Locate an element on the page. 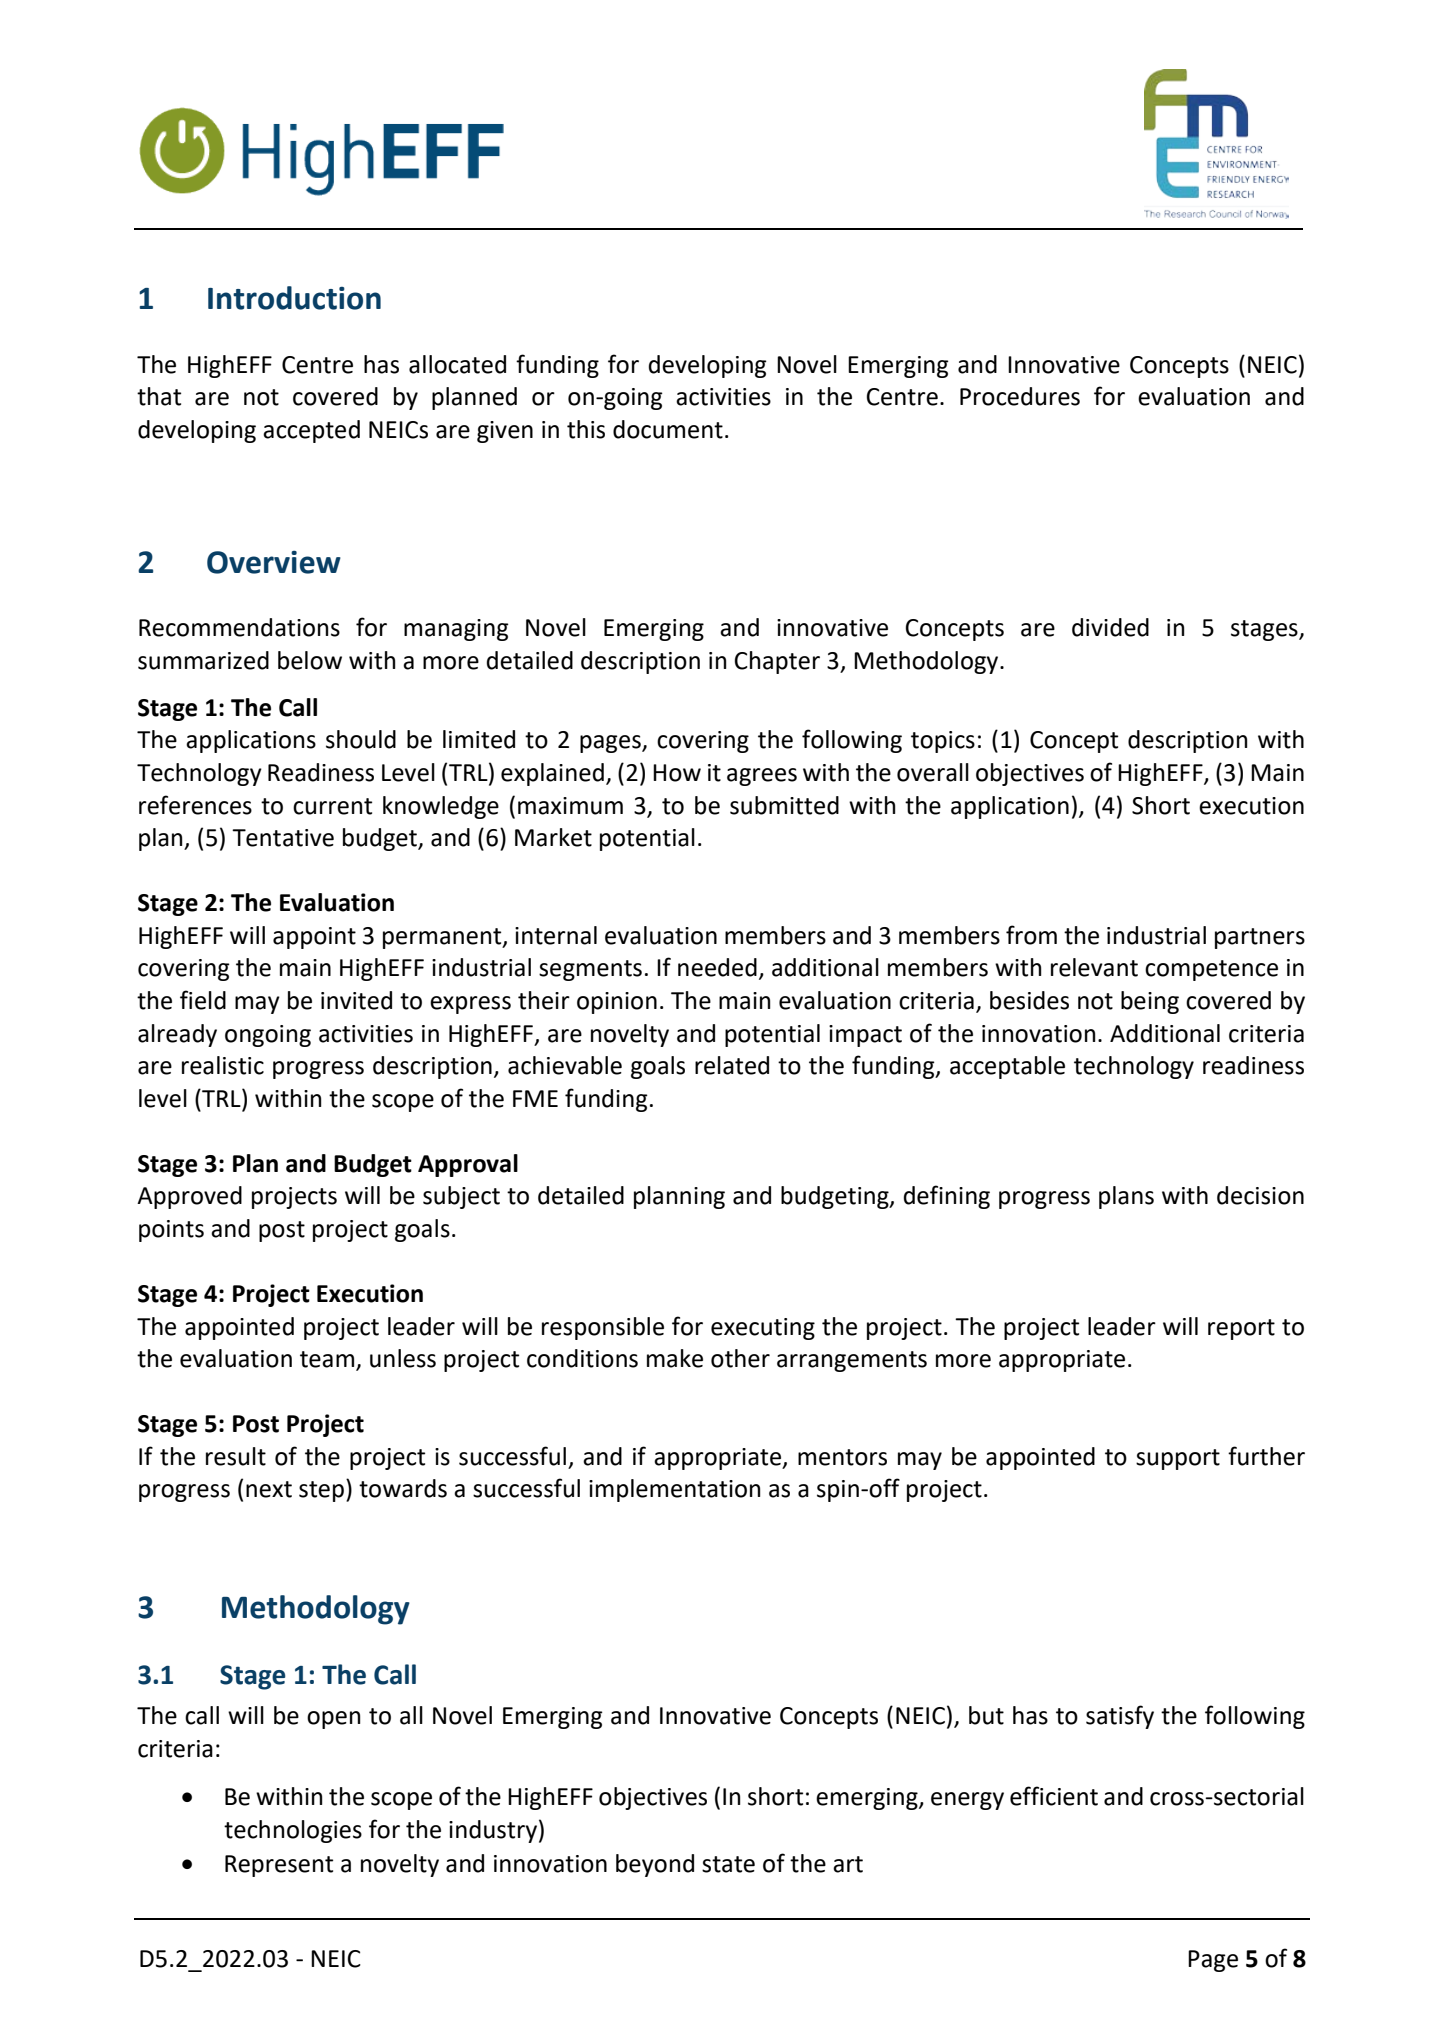 The image size is (1443, 2041). support is located at coordinates (1178, 1459).
